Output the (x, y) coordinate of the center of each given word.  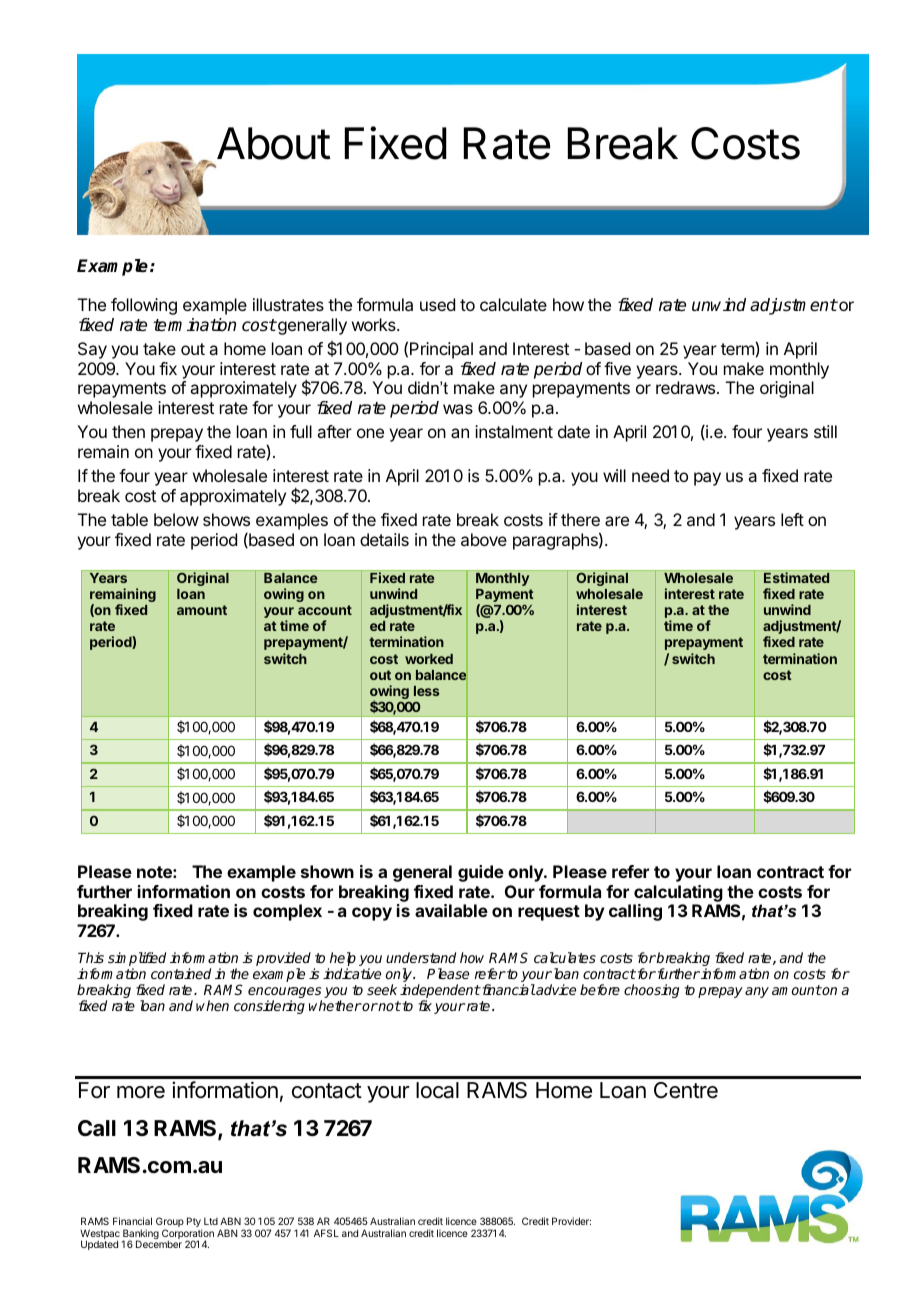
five (617, 368)
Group (170, 1223)
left (792, 519)
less (427, 691)
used (437, 304)
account (325, 610)
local (437, 1090)
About (274, 143)
